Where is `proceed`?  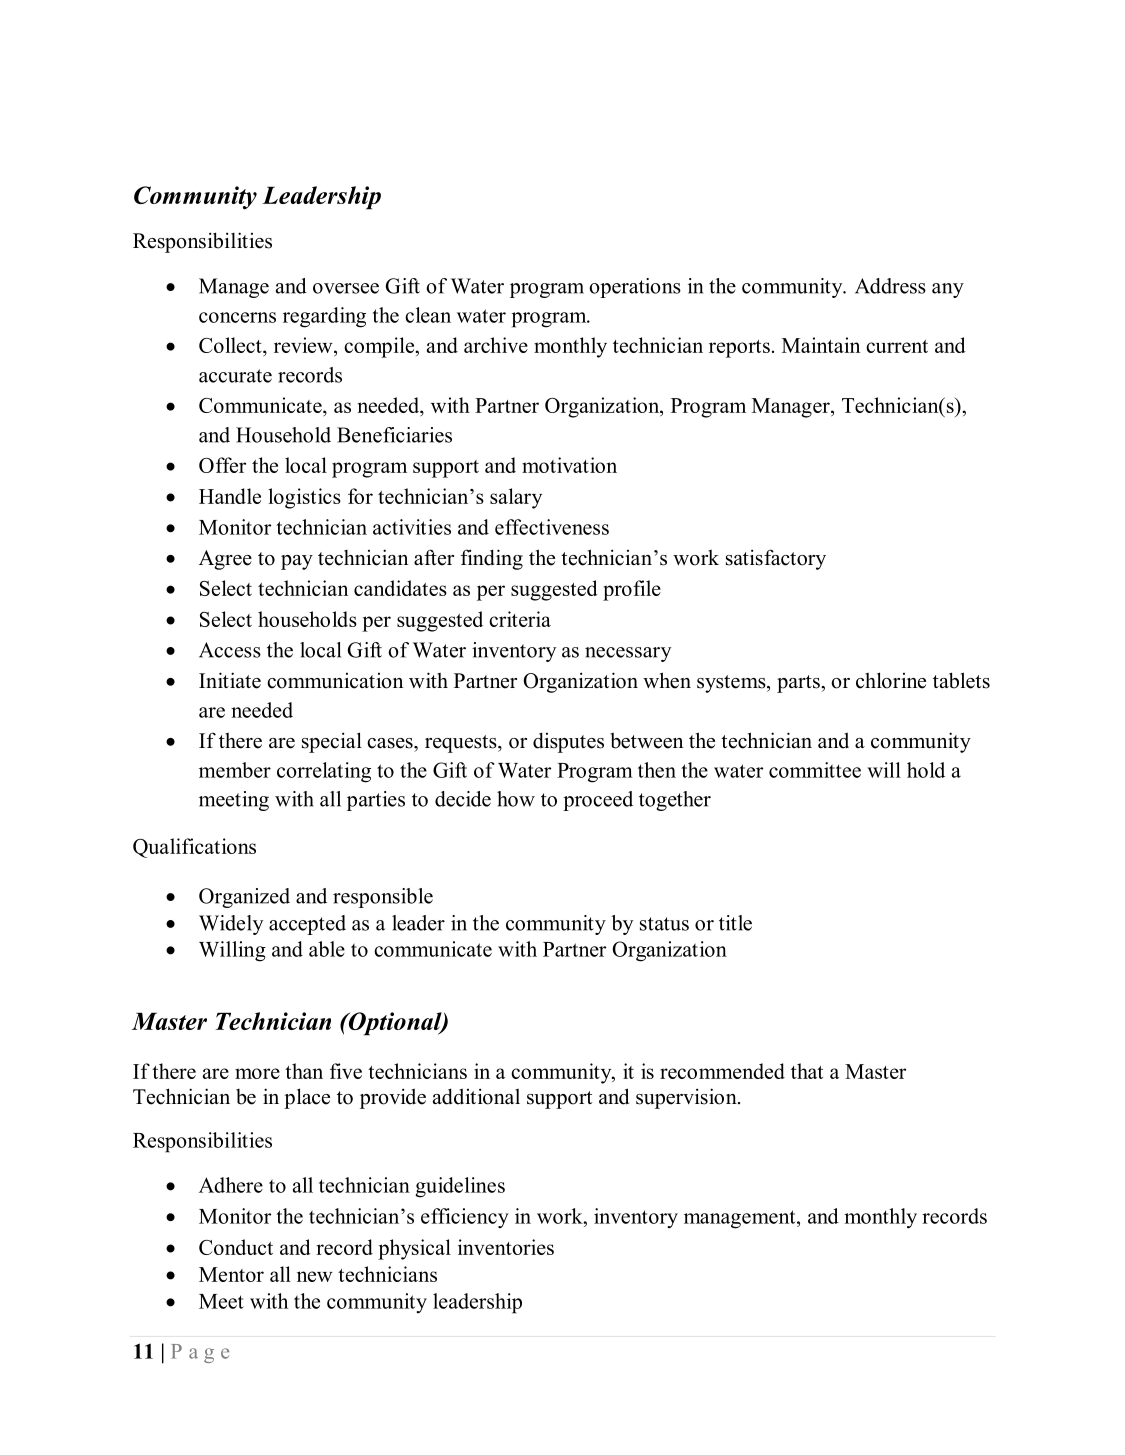 proceed is located at coordinates (598, 801).
